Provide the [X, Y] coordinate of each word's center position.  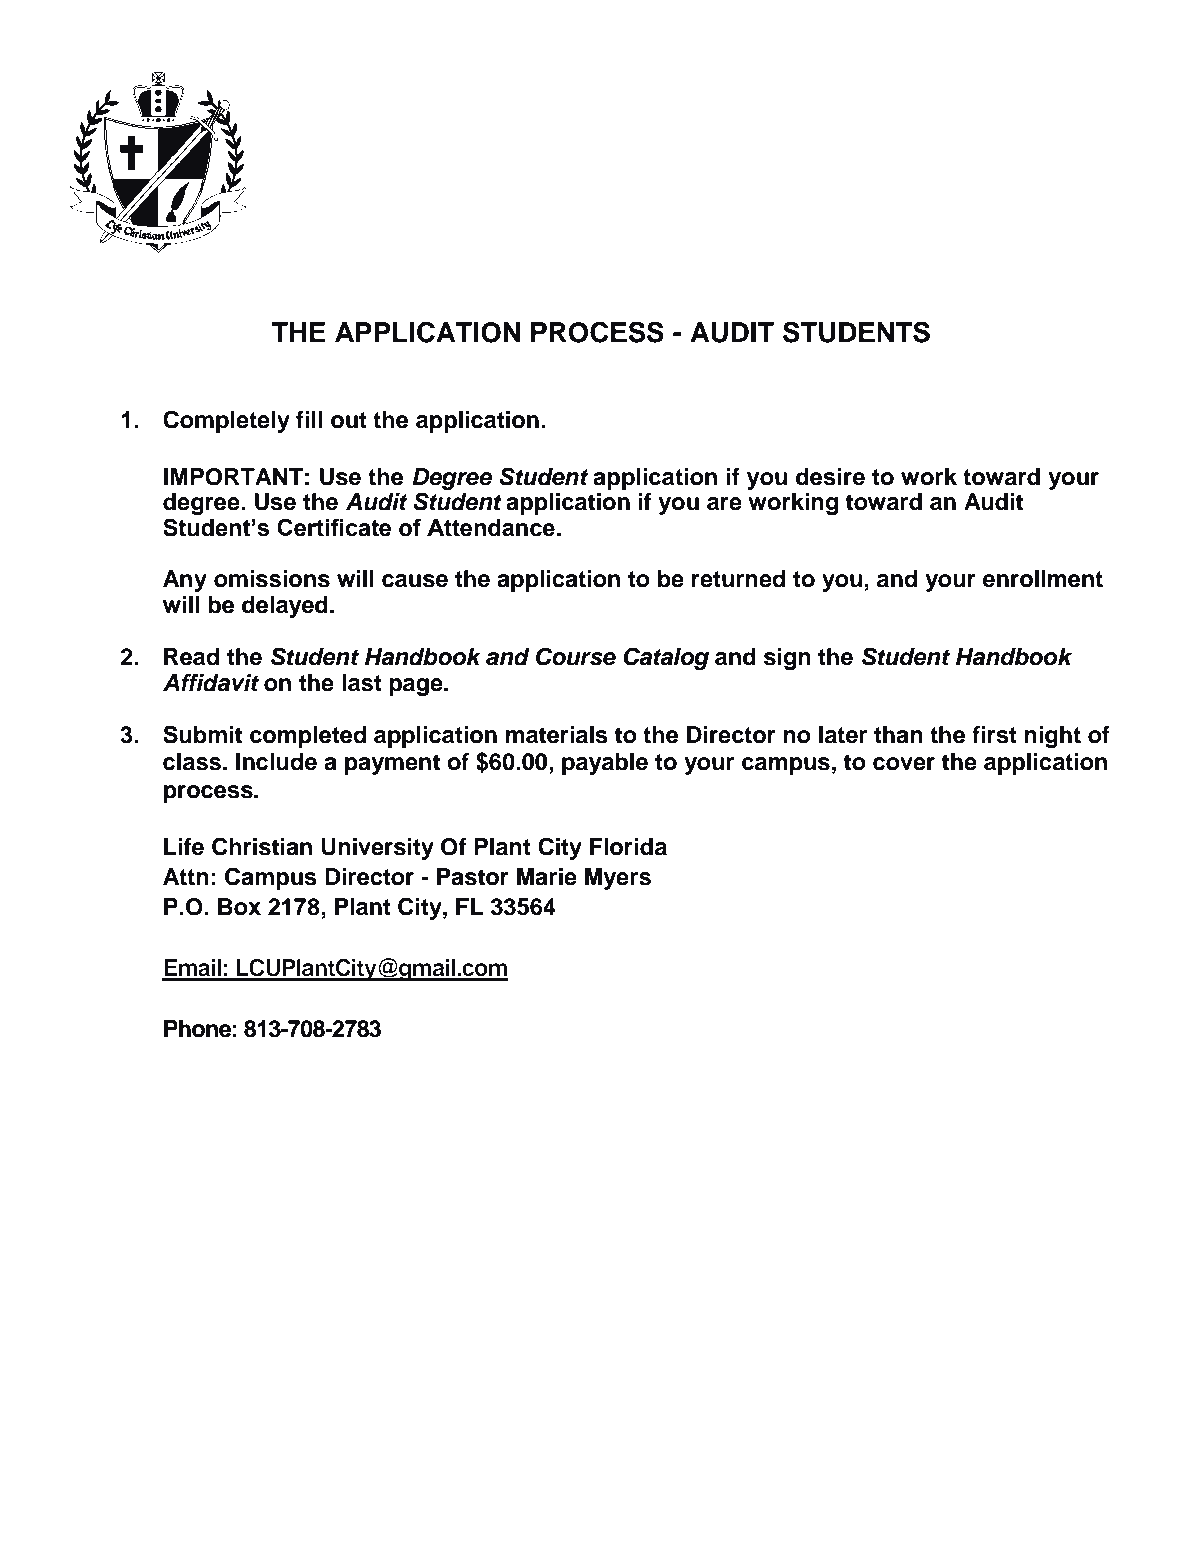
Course [576, 656]
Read [191, 657]
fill [309, 419]
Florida [628, 847]
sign [787, 659]
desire [830, 477]
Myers [618, 879]
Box [239, 907]
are [724, 504]
